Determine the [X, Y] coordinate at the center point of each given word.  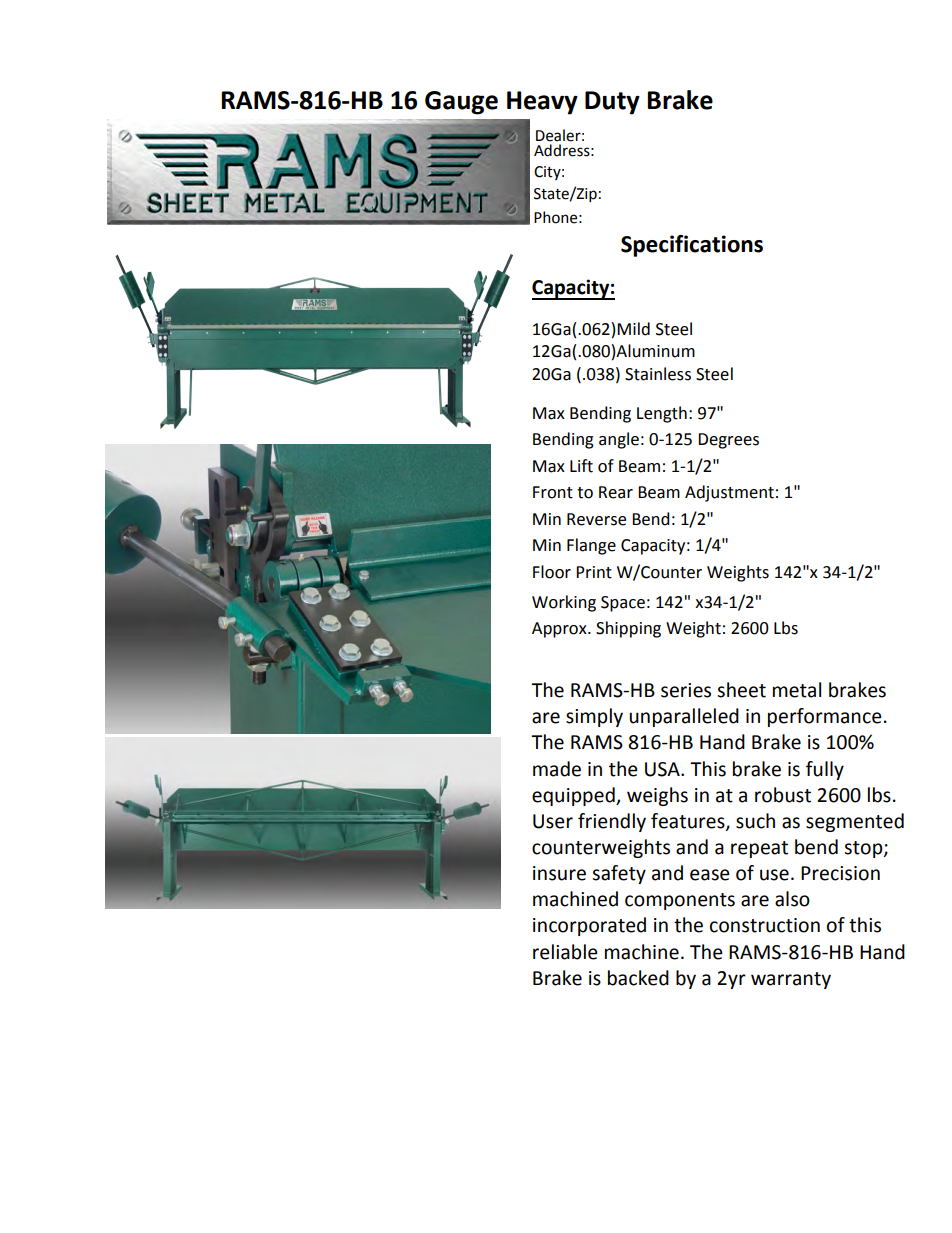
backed [638, 978]
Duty [612, 103]
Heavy [542, 103]
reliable [565, 952]
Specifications [692, 246]
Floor [552, 572]
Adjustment [729, 493]
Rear [616, 492]
